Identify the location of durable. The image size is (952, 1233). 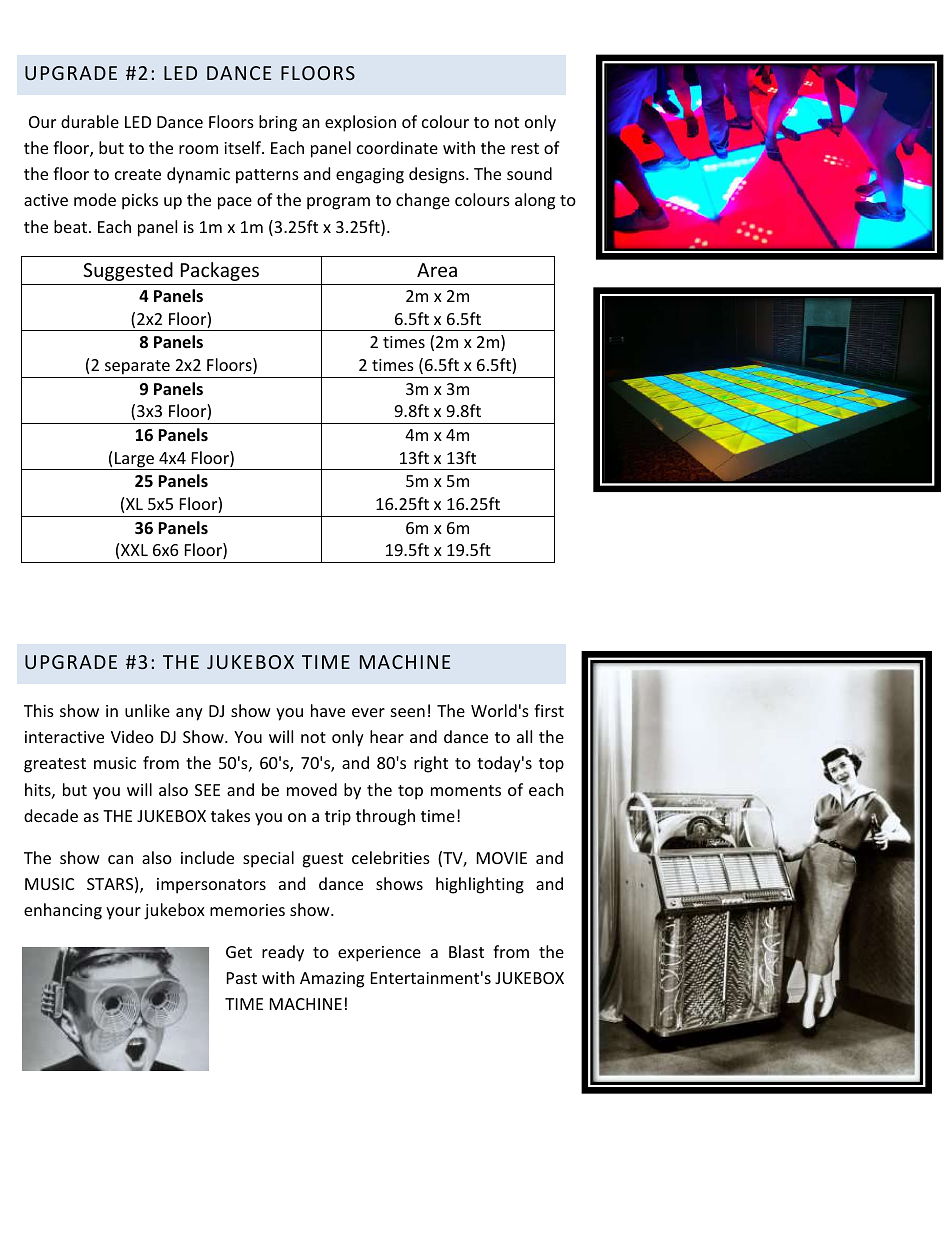
(90, 121).
